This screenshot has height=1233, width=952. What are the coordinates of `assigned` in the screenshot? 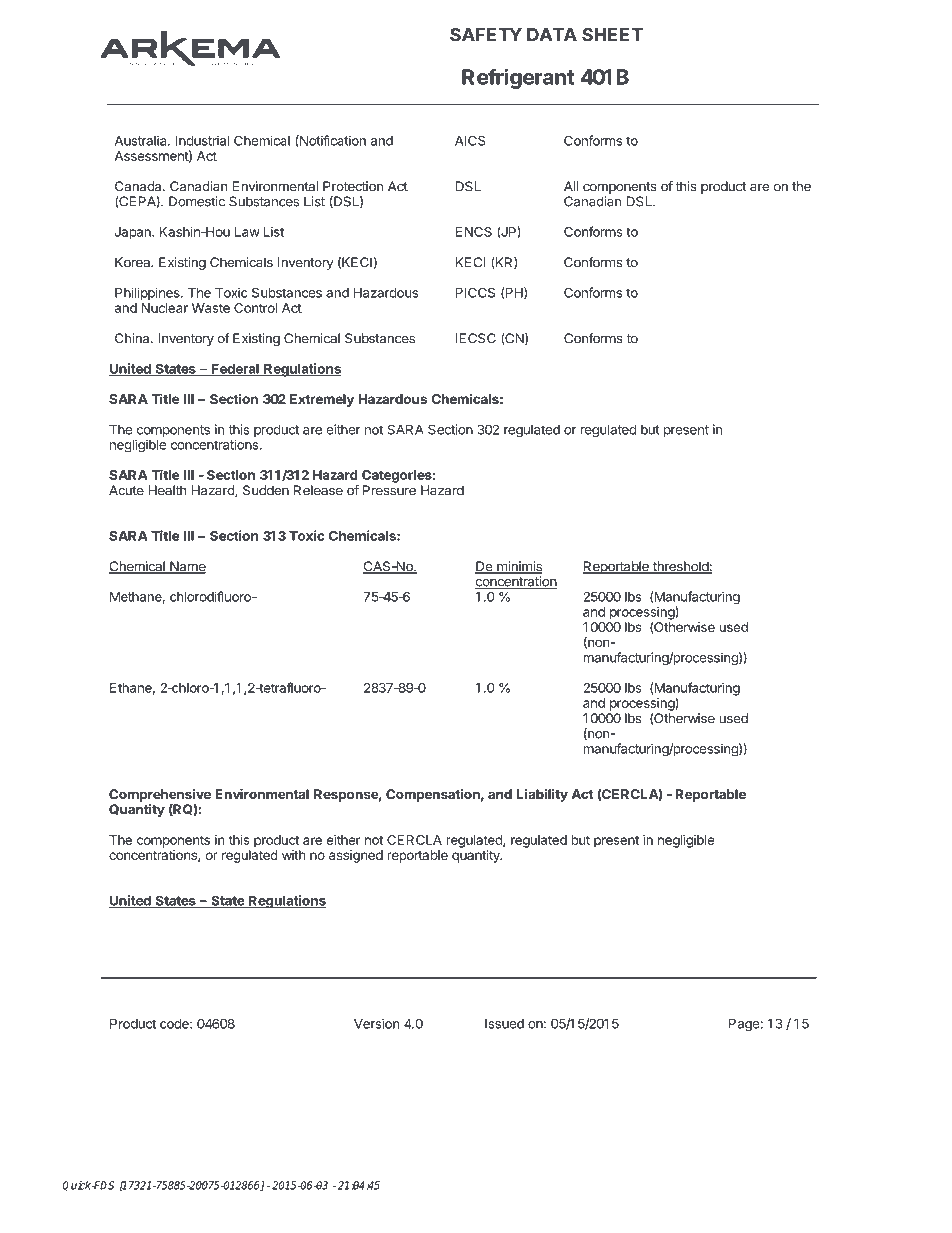 It's located at (356, 856).
